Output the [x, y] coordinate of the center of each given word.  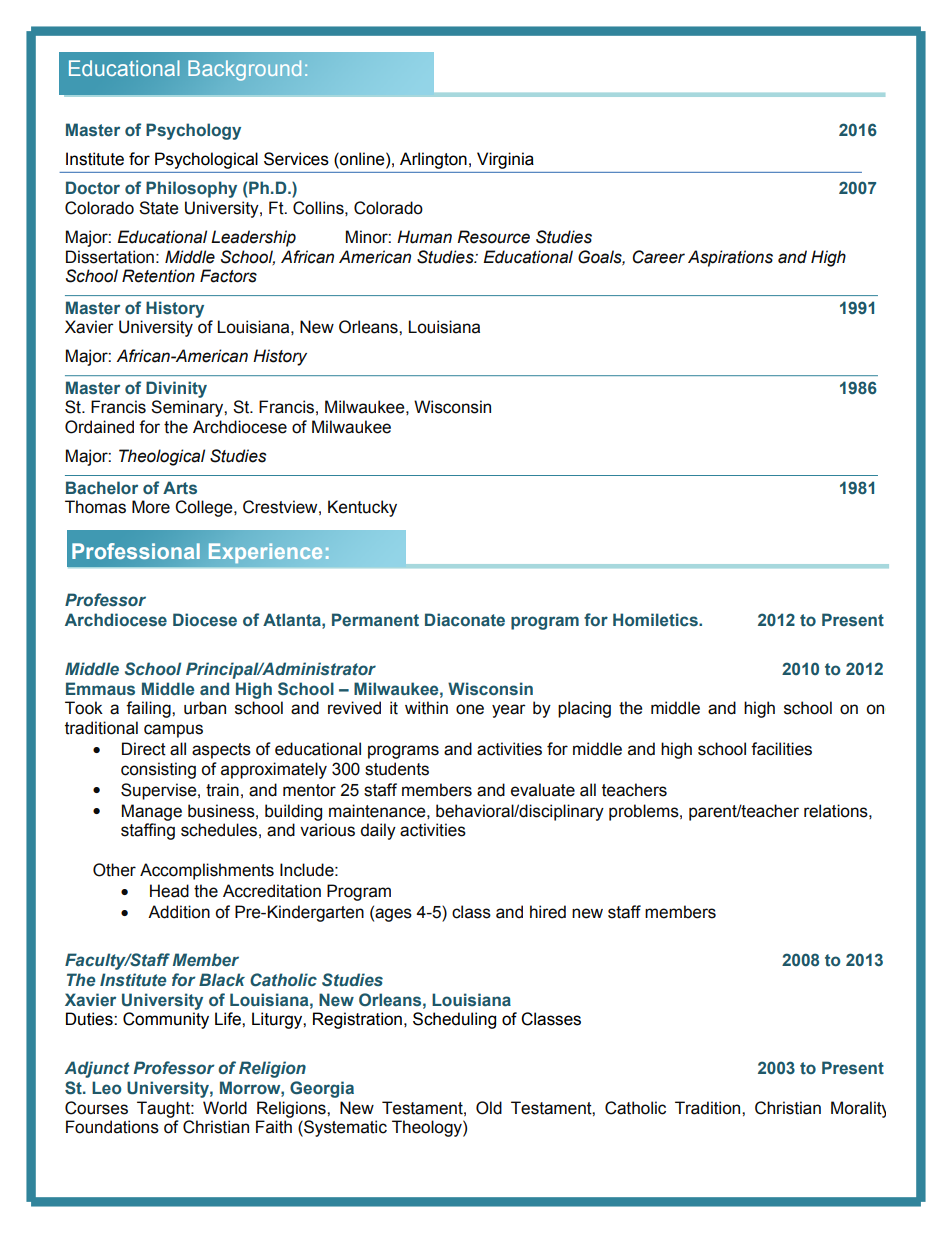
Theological [162, 457]
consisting [158, 770]
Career [658, 257]
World [225, 1108]
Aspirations [730, 258]
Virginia [505, 160]
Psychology [193, 131]
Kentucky [362, 508]
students [397, 769]
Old [489, 1108]
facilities [781, 749]
